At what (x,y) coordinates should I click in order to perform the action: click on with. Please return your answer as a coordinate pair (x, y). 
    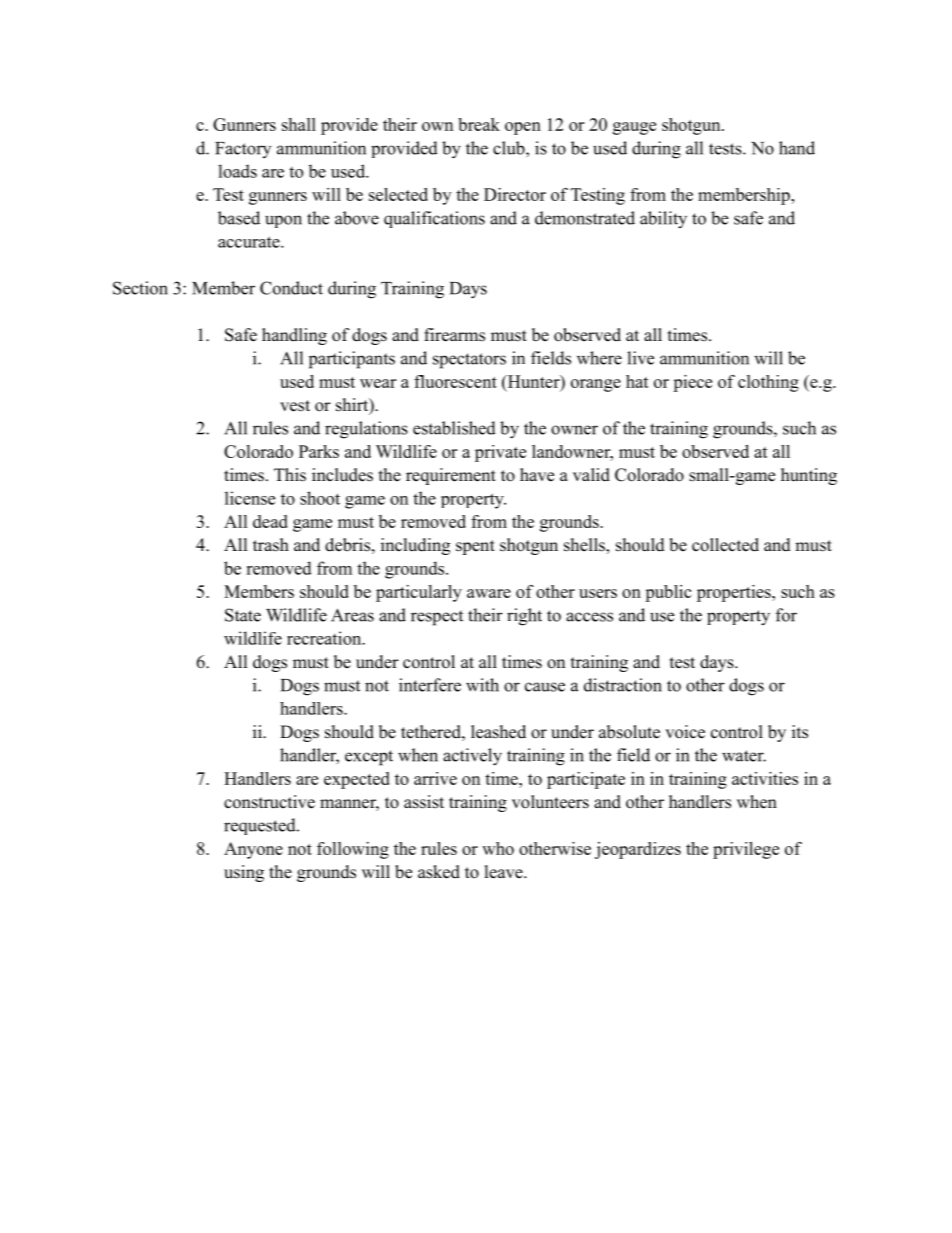
    Looking at the image, I should click on (482, 685).
